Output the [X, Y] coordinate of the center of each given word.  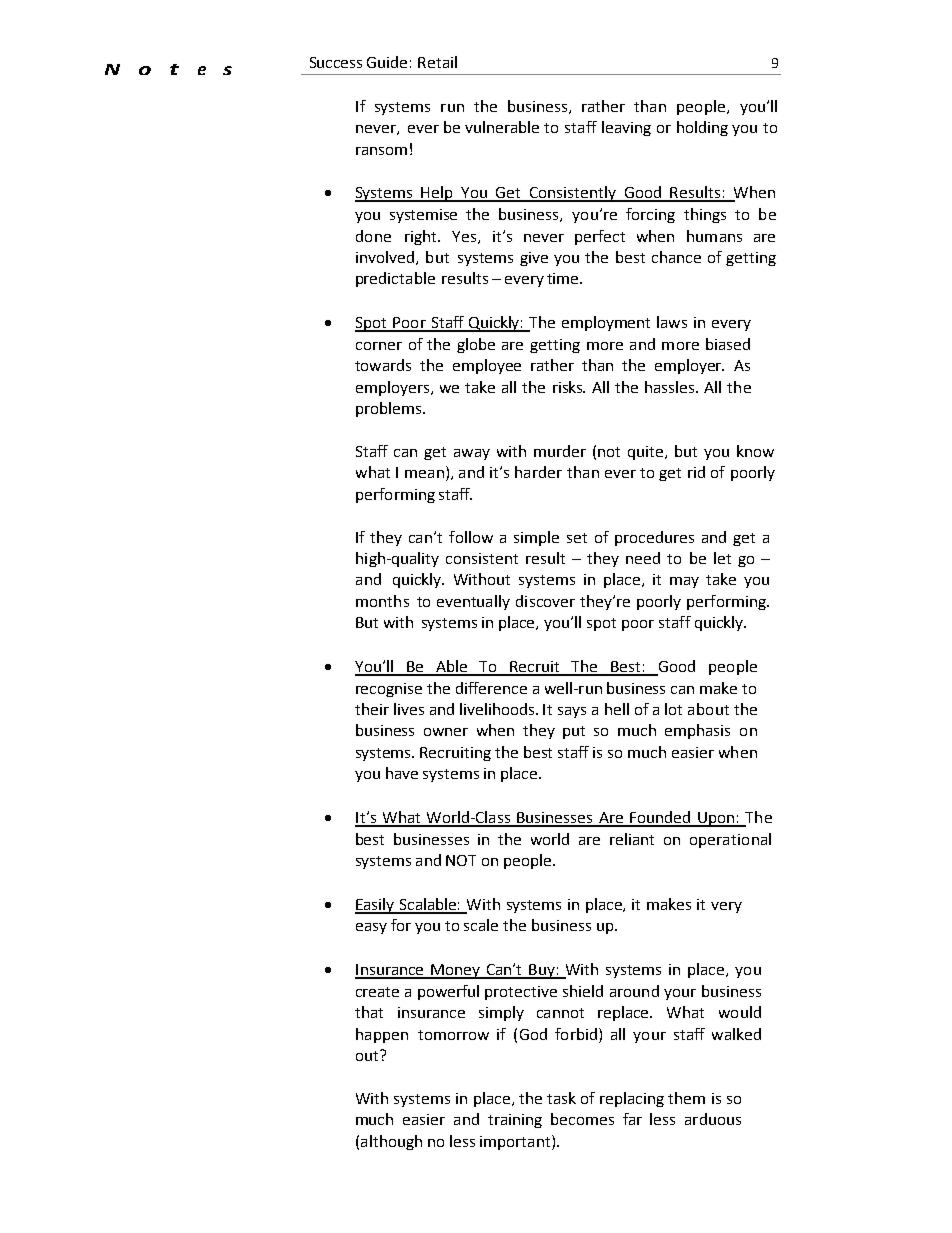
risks [569, 387]
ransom [381, 151]
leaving [626, 128]
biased [728, 344]
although [391, 1142]
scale [481, 925]
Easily [376, 906]
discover [545, 601]
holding [702, 128]
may [684, 582]
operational [730, 840]
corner [379, 346]
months [382, 601]
